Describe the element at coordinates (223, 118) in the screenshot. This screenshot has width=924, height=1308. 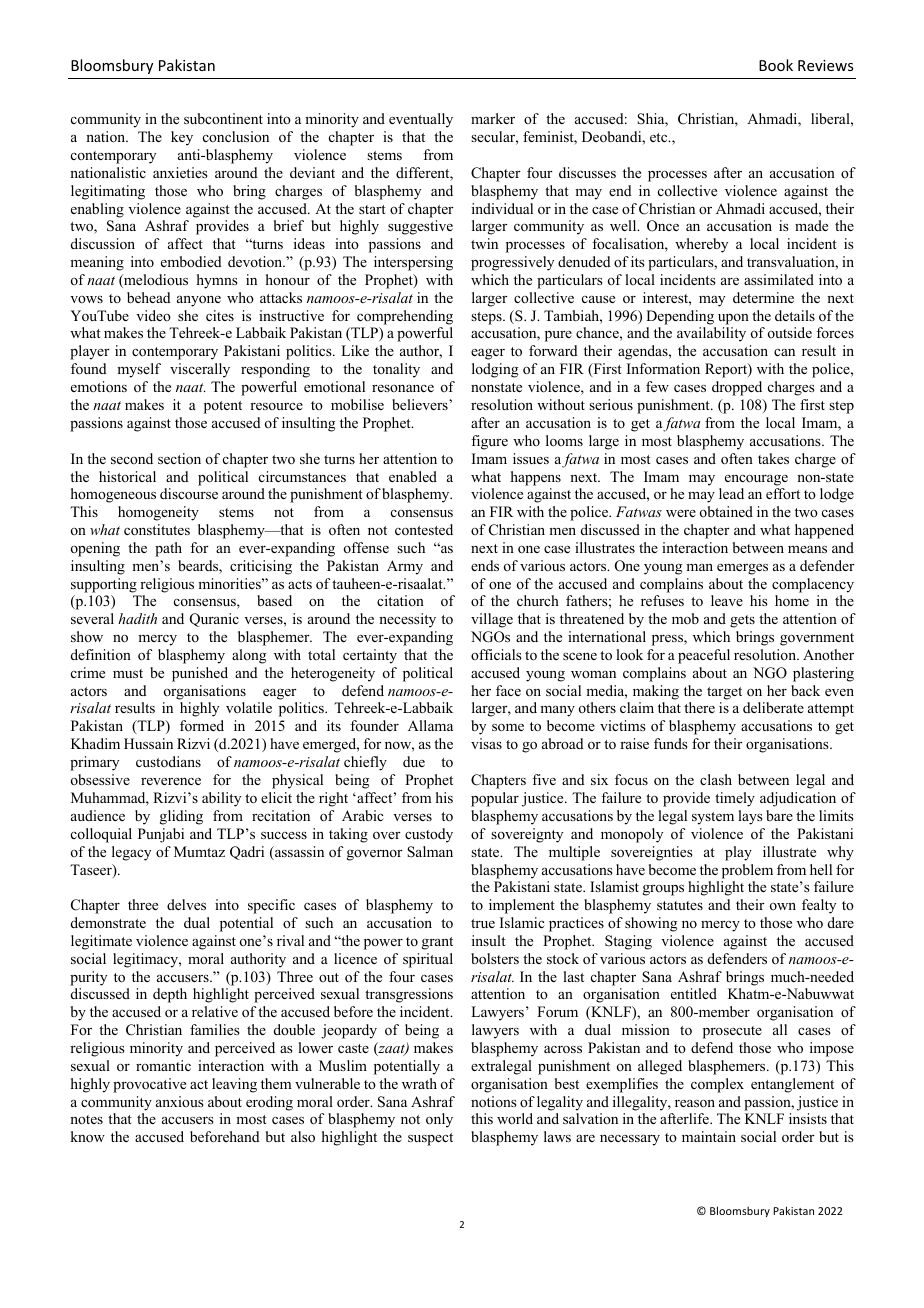
I see `subcontinent` at that location.
